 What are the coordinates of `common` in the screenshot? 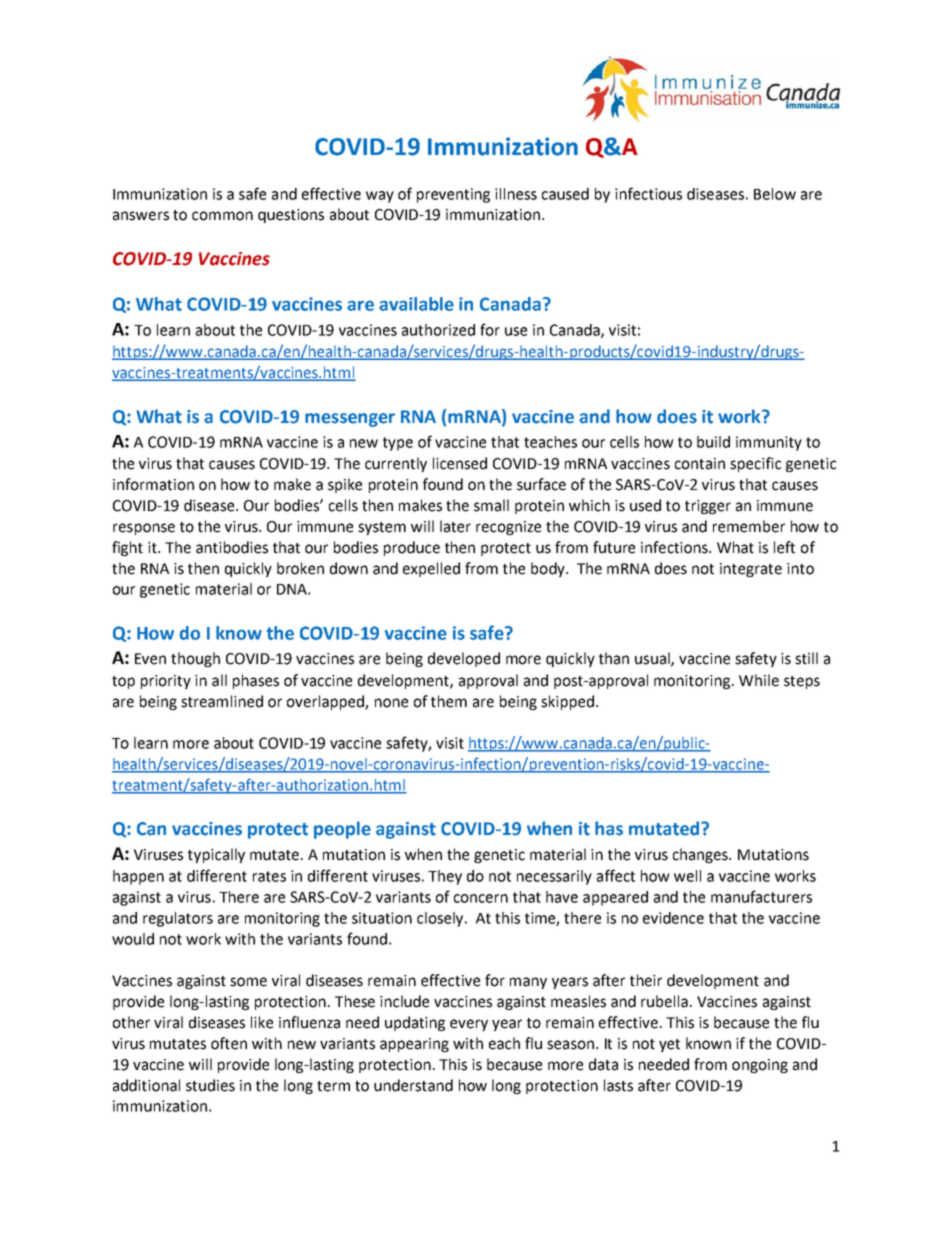 It's located at (222, 216).
